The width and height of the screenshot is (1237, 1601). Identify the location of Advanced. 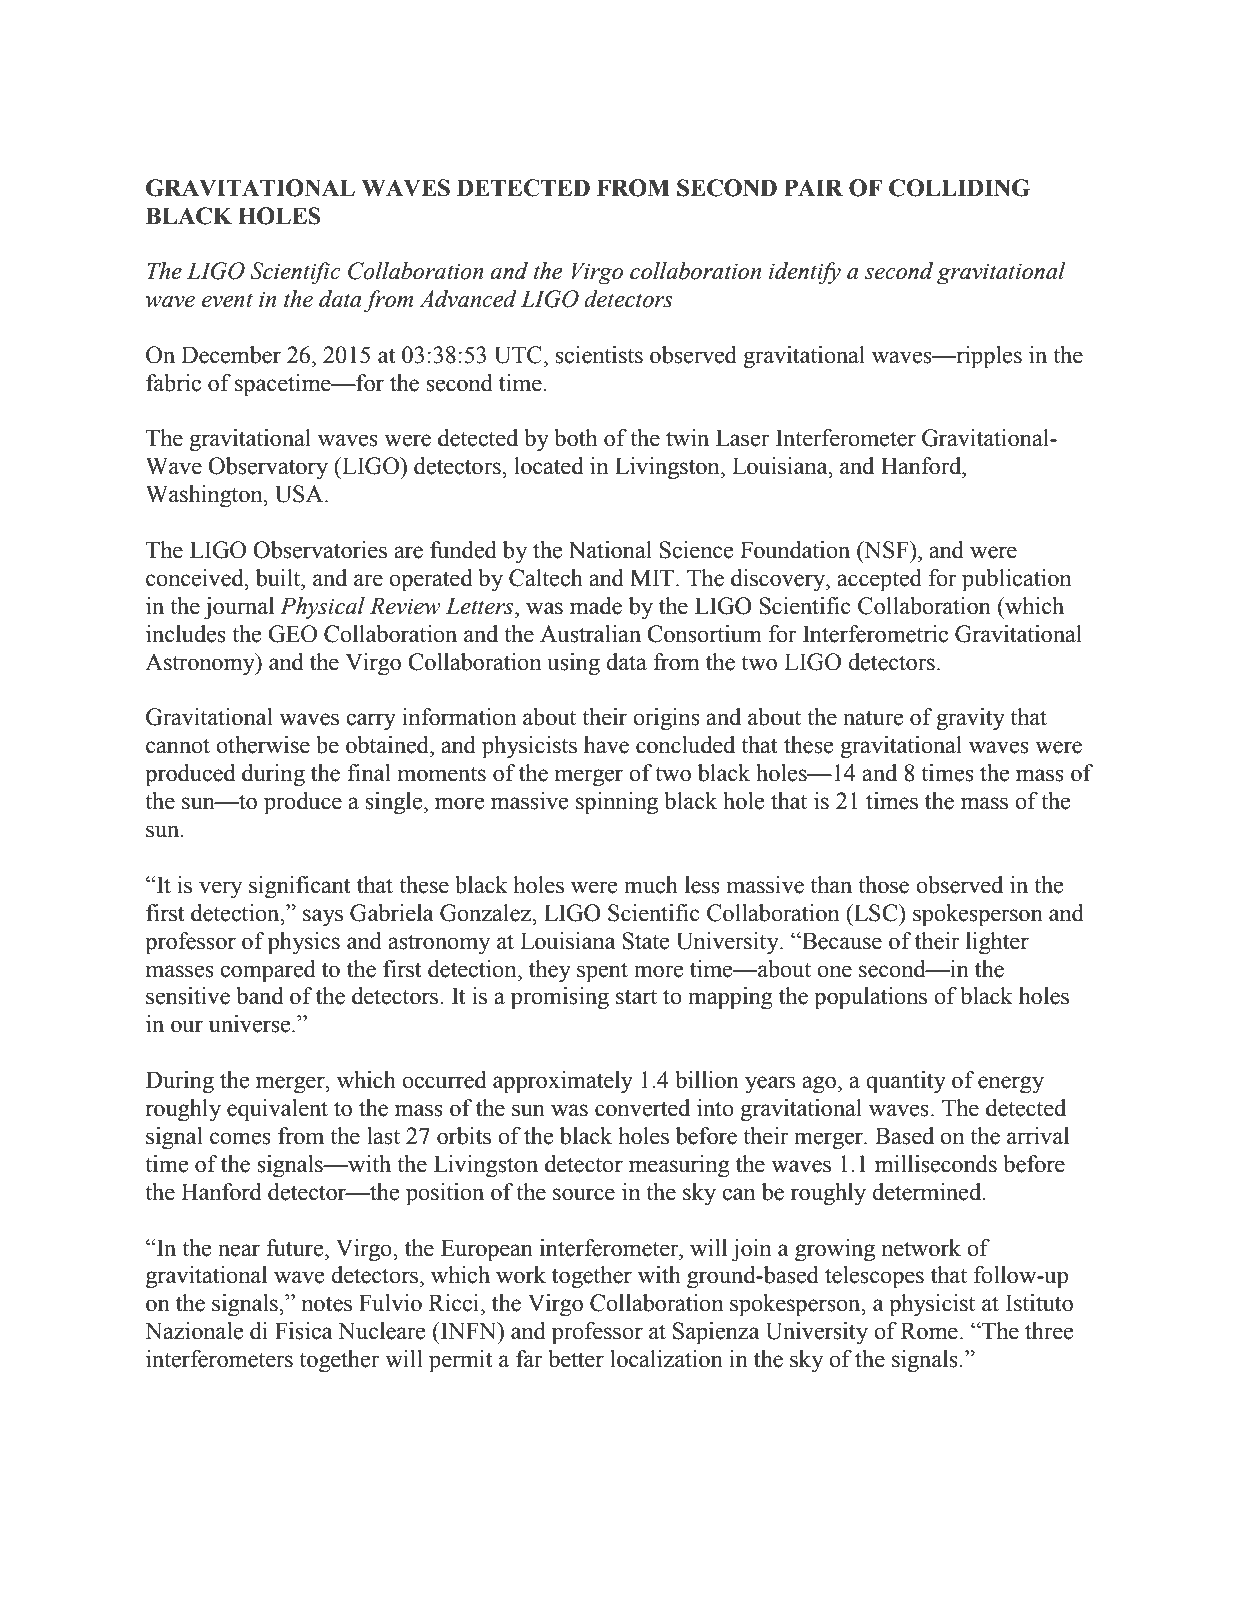
(468, 299).
